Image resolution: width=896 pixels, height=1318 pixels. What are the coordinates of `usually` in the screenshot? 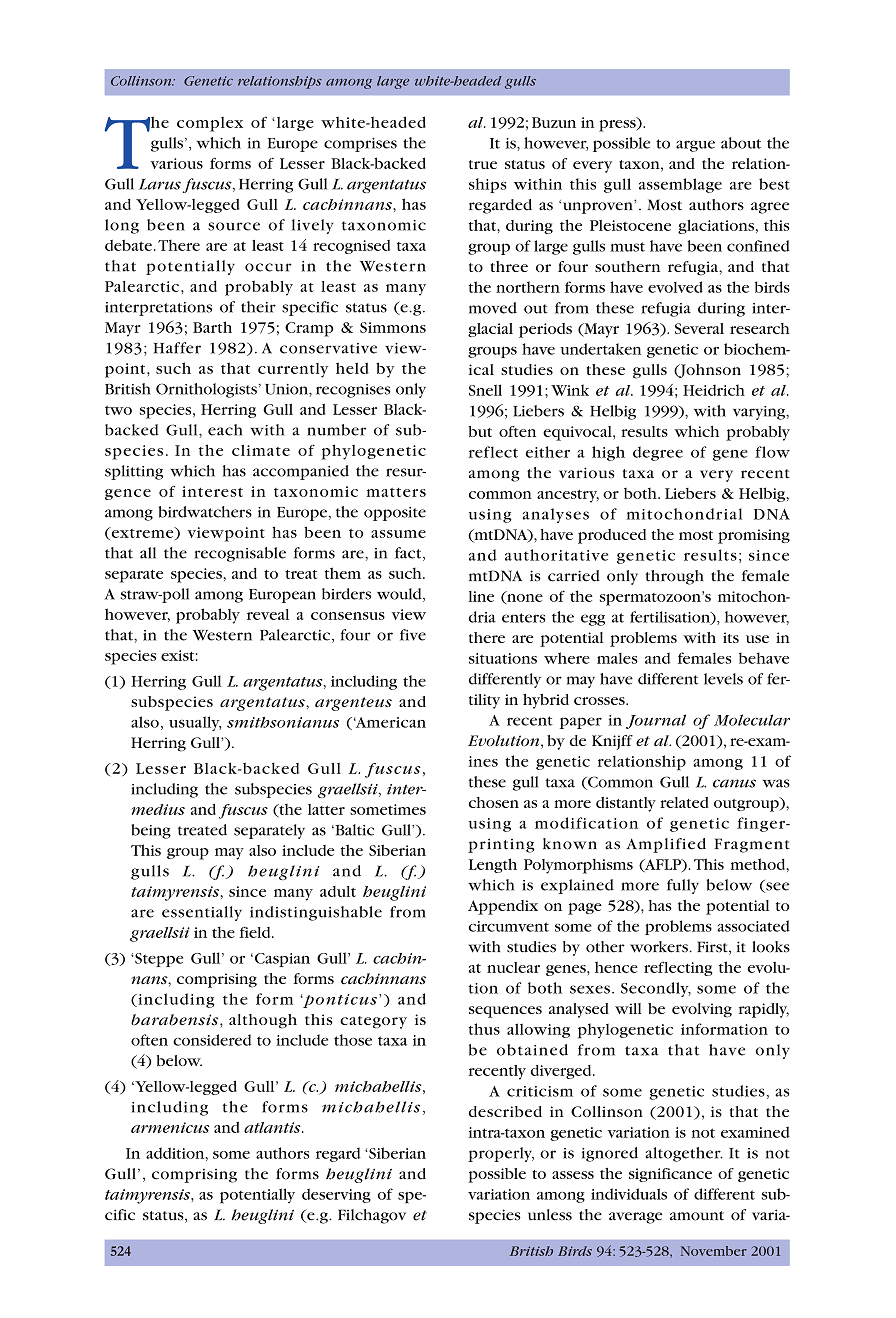 It's located at (195, 723).
